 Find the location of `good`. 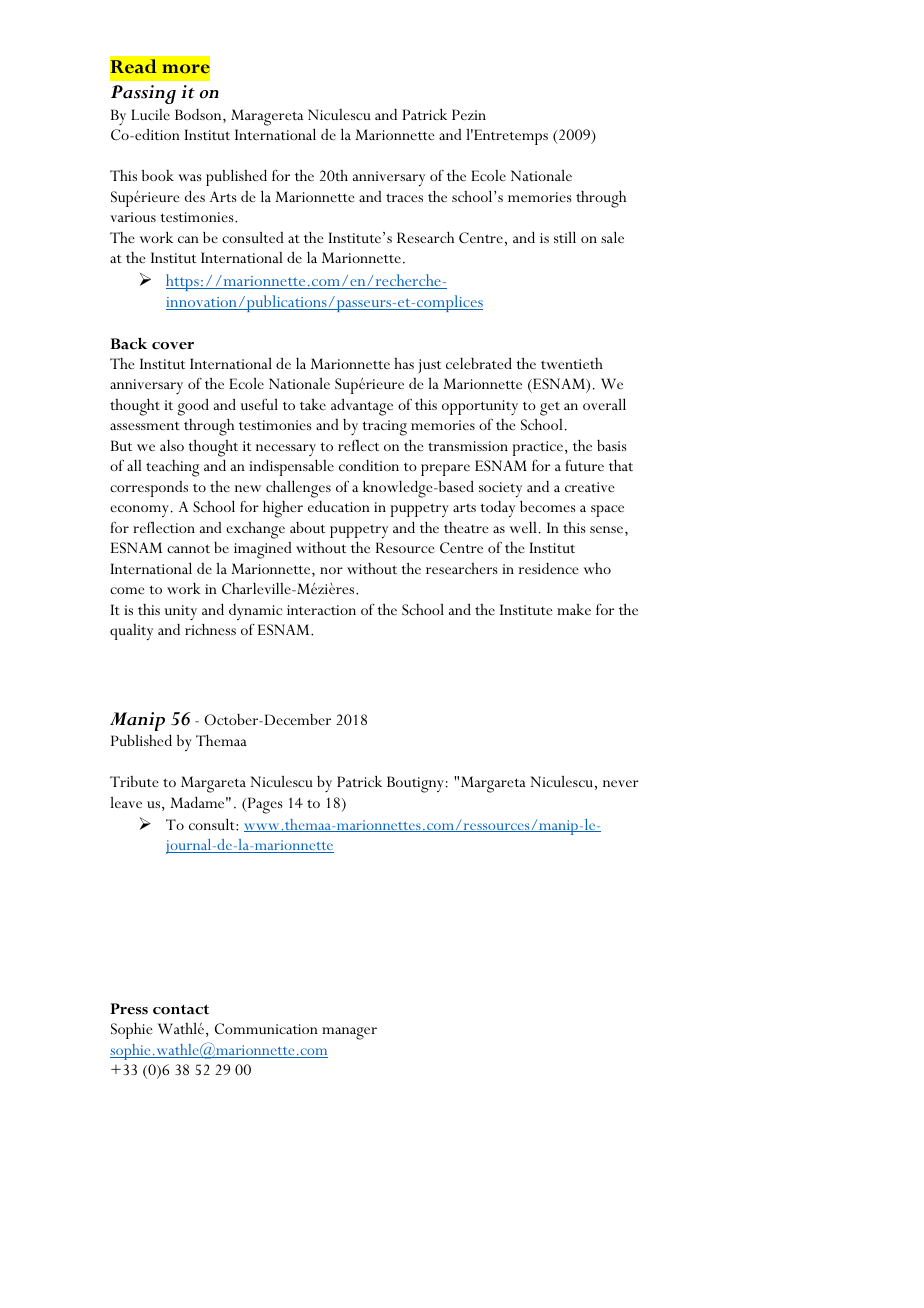

good is located at coordinates (193, 407).
